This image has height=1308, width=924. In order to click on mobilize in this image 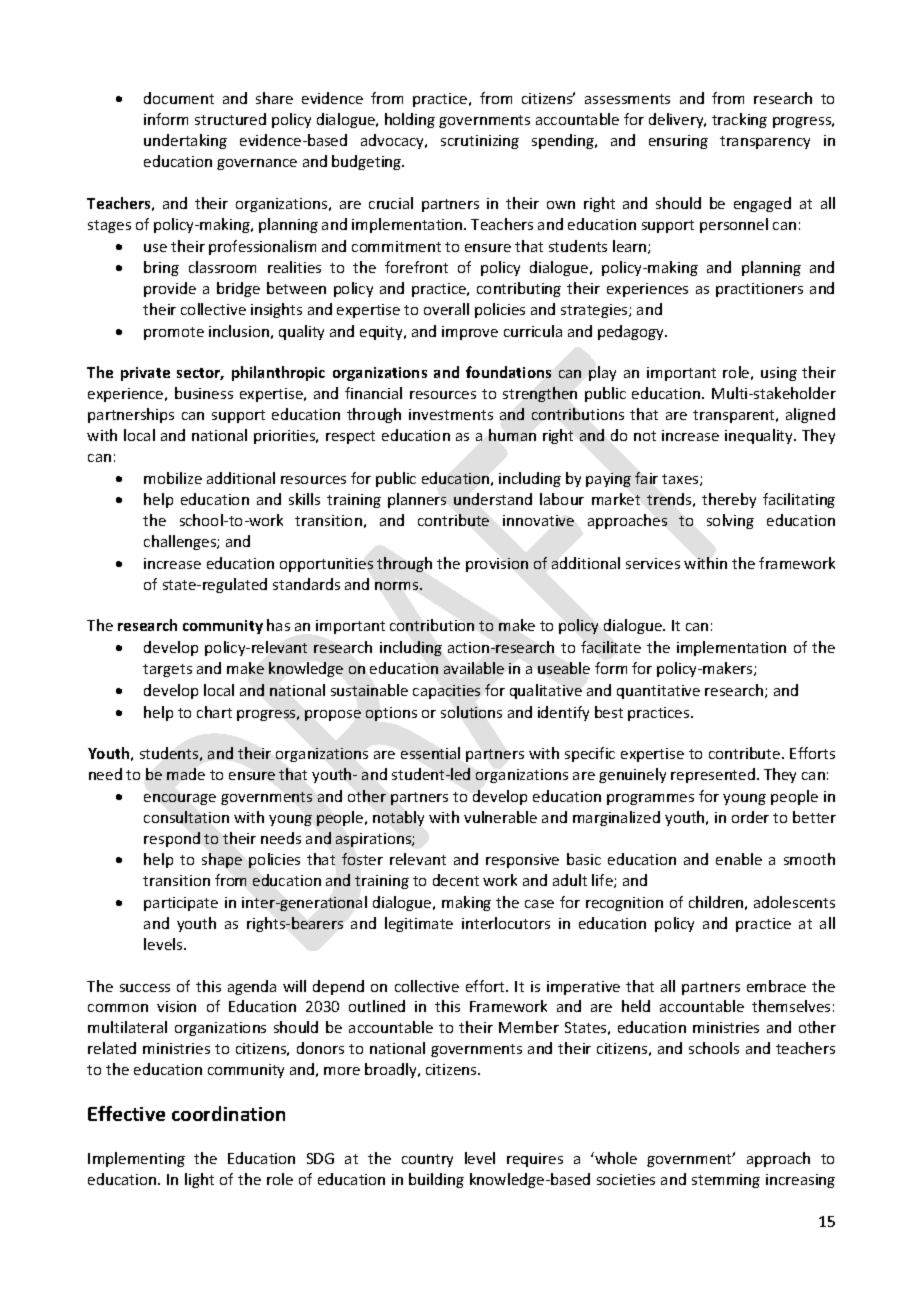, I will do `click(173, 478)`.
